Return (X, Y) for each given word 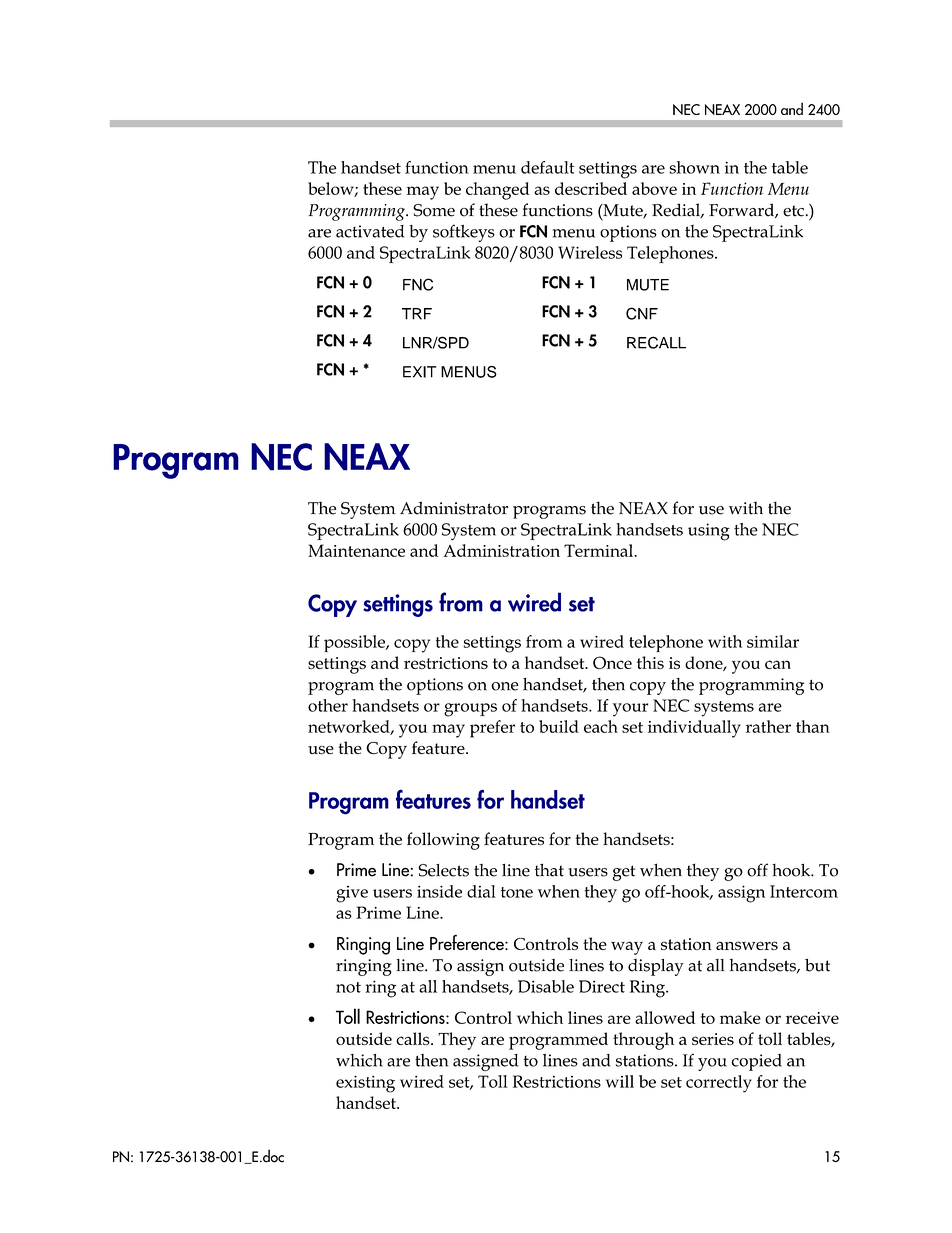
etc (794, 211)
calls (414, 1038)
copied (756, 1062)
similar (773, 641)
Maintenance (356, 550)
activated (370, 231)
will (620, 1081)
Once (612, 662)
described (591, 188)
